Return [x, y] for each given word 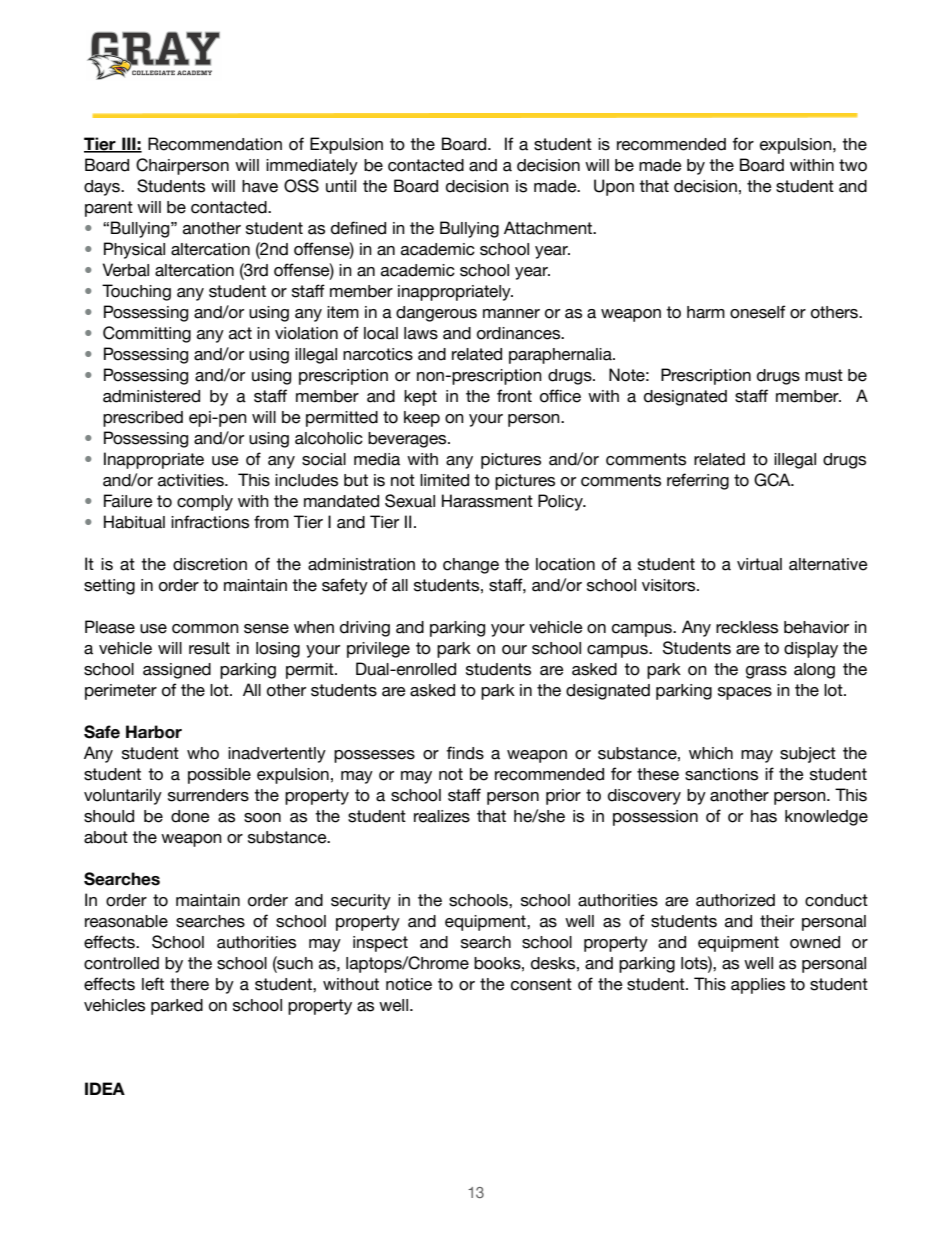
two [853, 165]
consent [541, 984]
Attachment [549, 228]
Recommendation [215, 144]
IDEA [105, 1088]
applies [758, 986]
